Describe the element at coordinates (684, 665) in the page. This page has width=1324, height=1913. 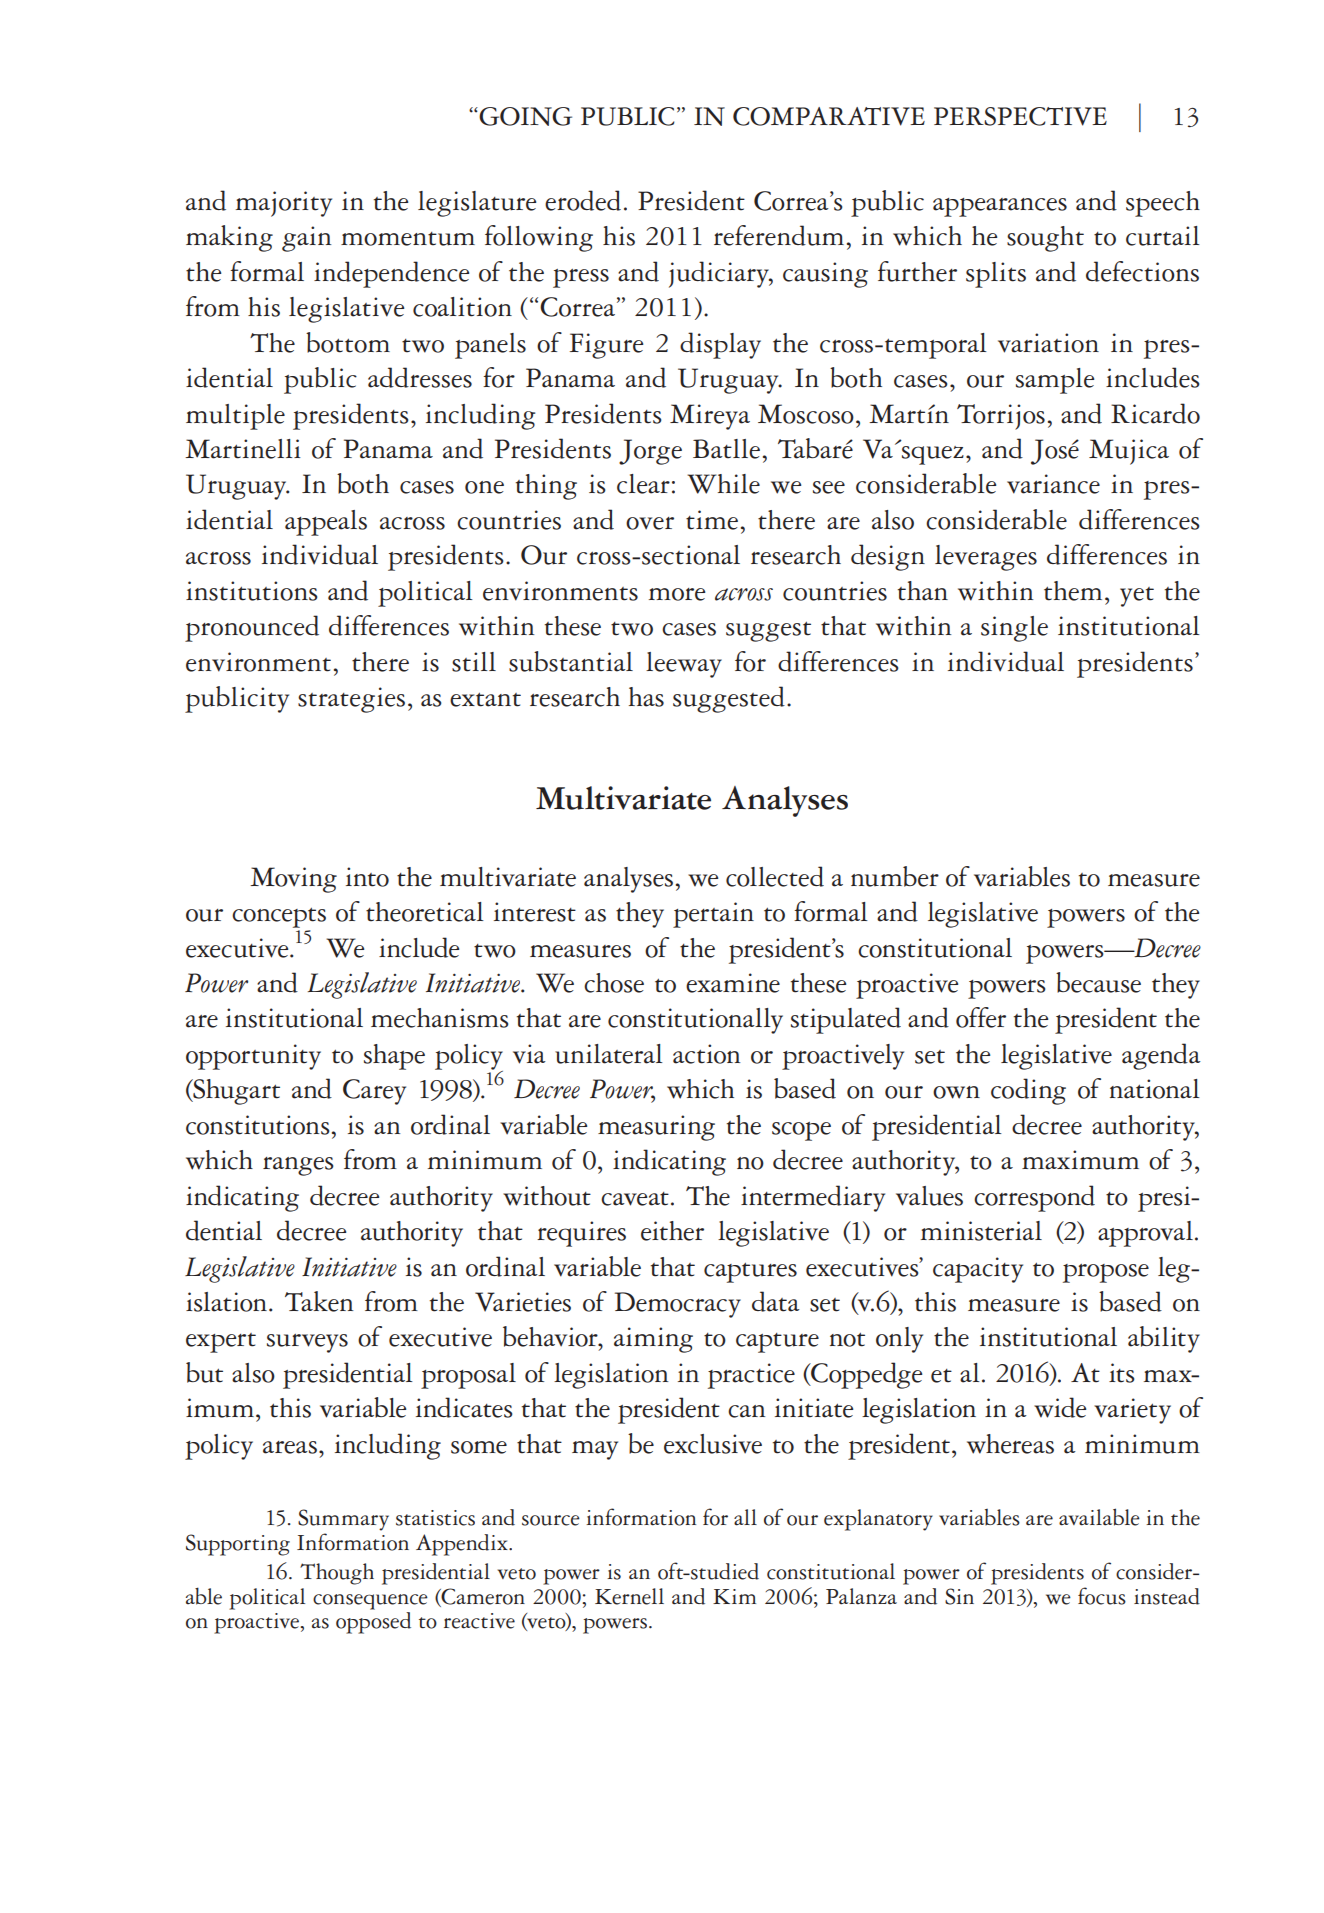
I see `leeway` at that location.
